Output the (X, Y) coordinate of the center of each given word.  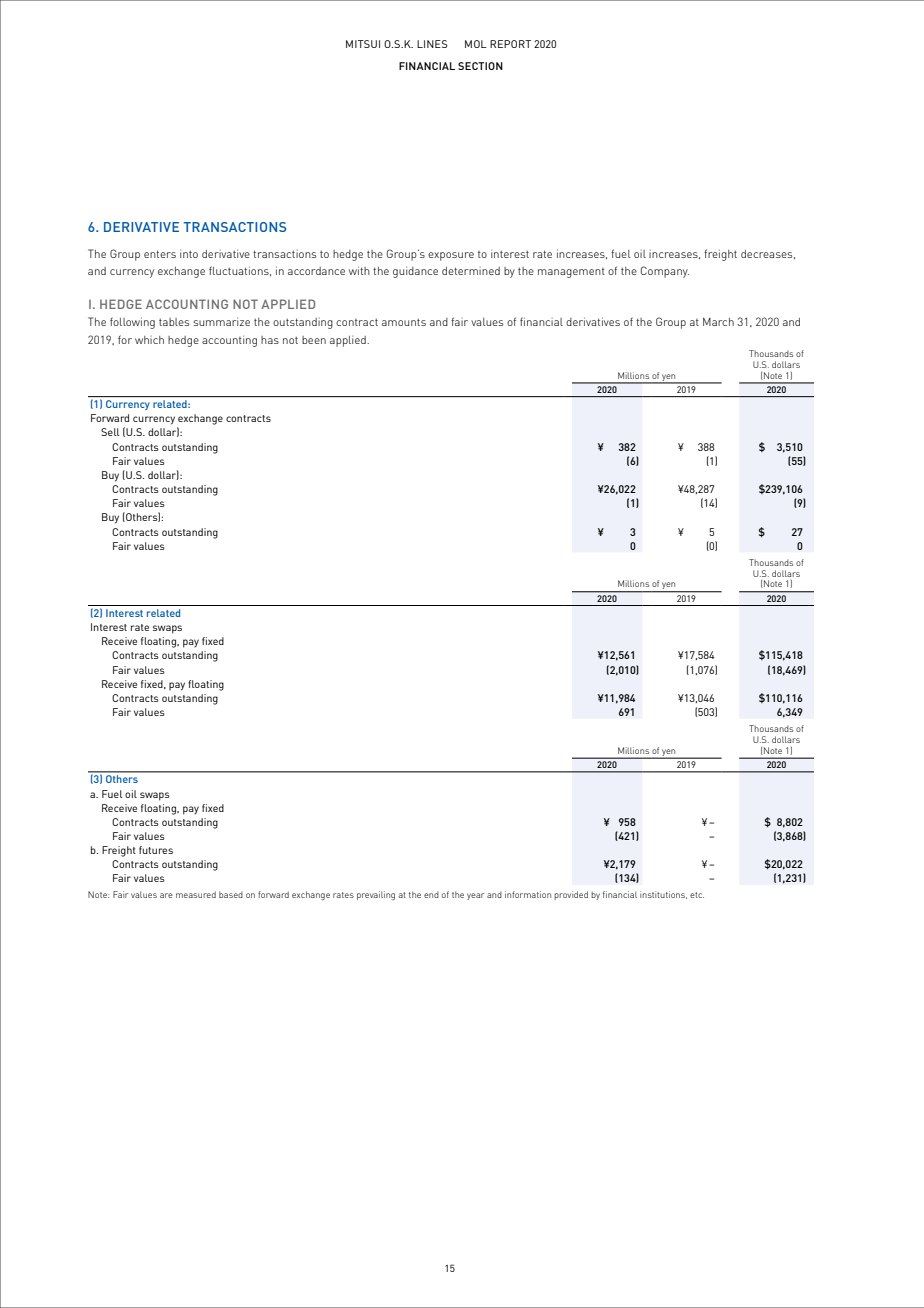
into (189, 254)
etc (697, 895)
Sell (110, 432)
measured (196, 894)
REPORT (510, 44)
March (718, 322)
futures (156, 850)
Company (665, 272)
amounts (404, 322)
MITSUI (363, 44)
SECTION (480, 66)
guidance (415, 272)
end (431, 894)
